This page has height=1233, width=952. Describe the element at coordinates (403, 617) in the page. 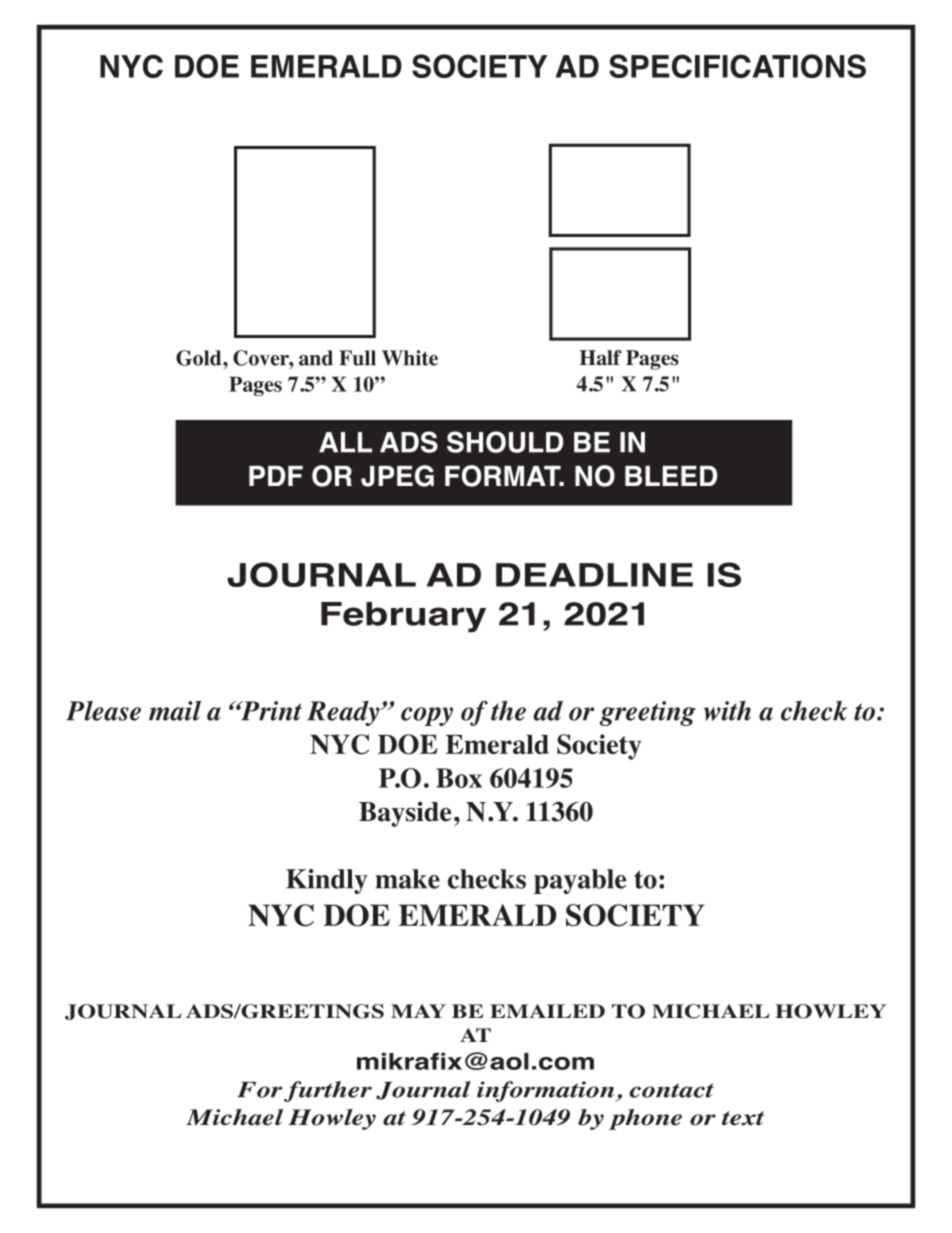

I see `February` at that location.
